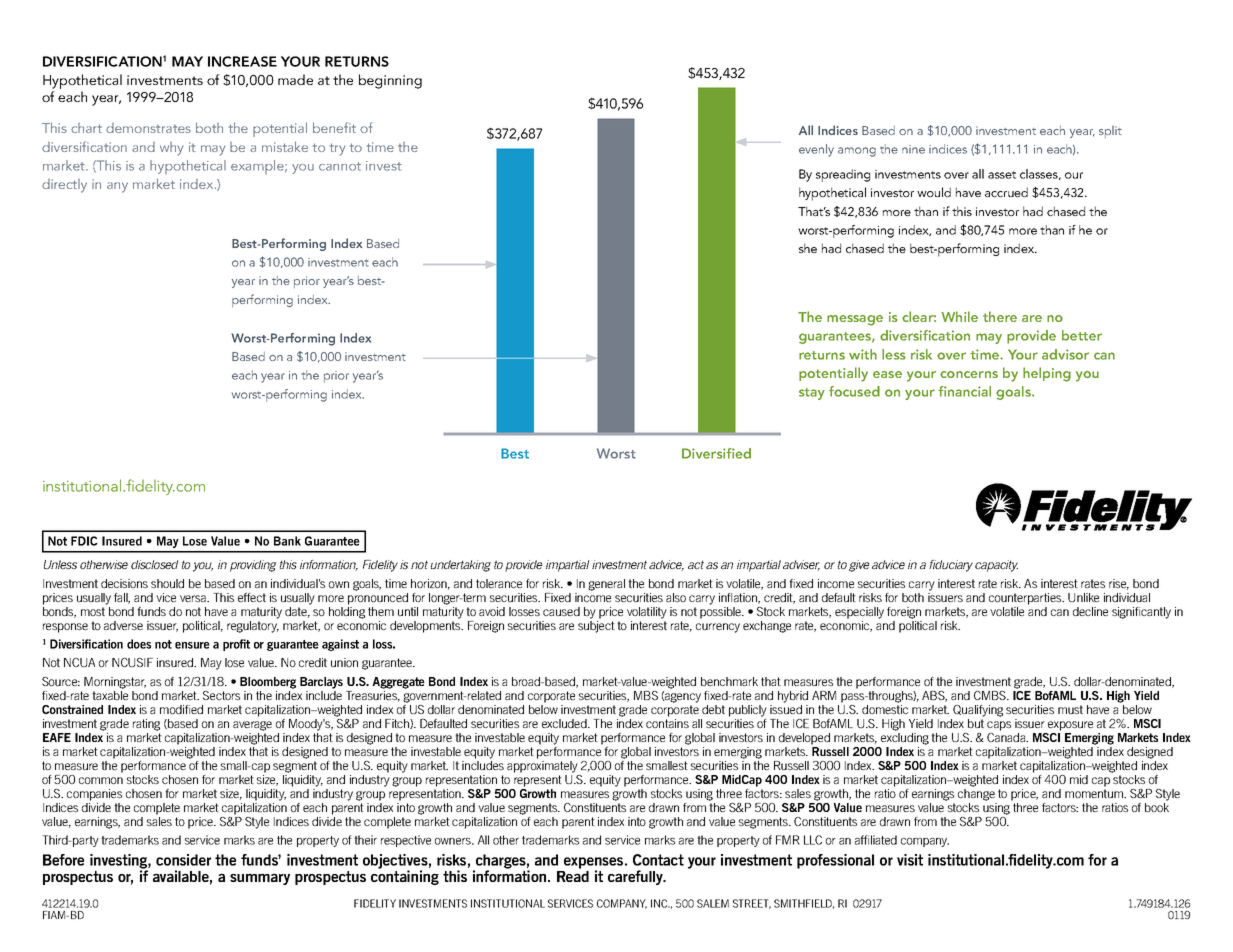 The image size is (1233, 952). Describe the element at coordinates (171, 149) in the page. I see `why` at that location.
